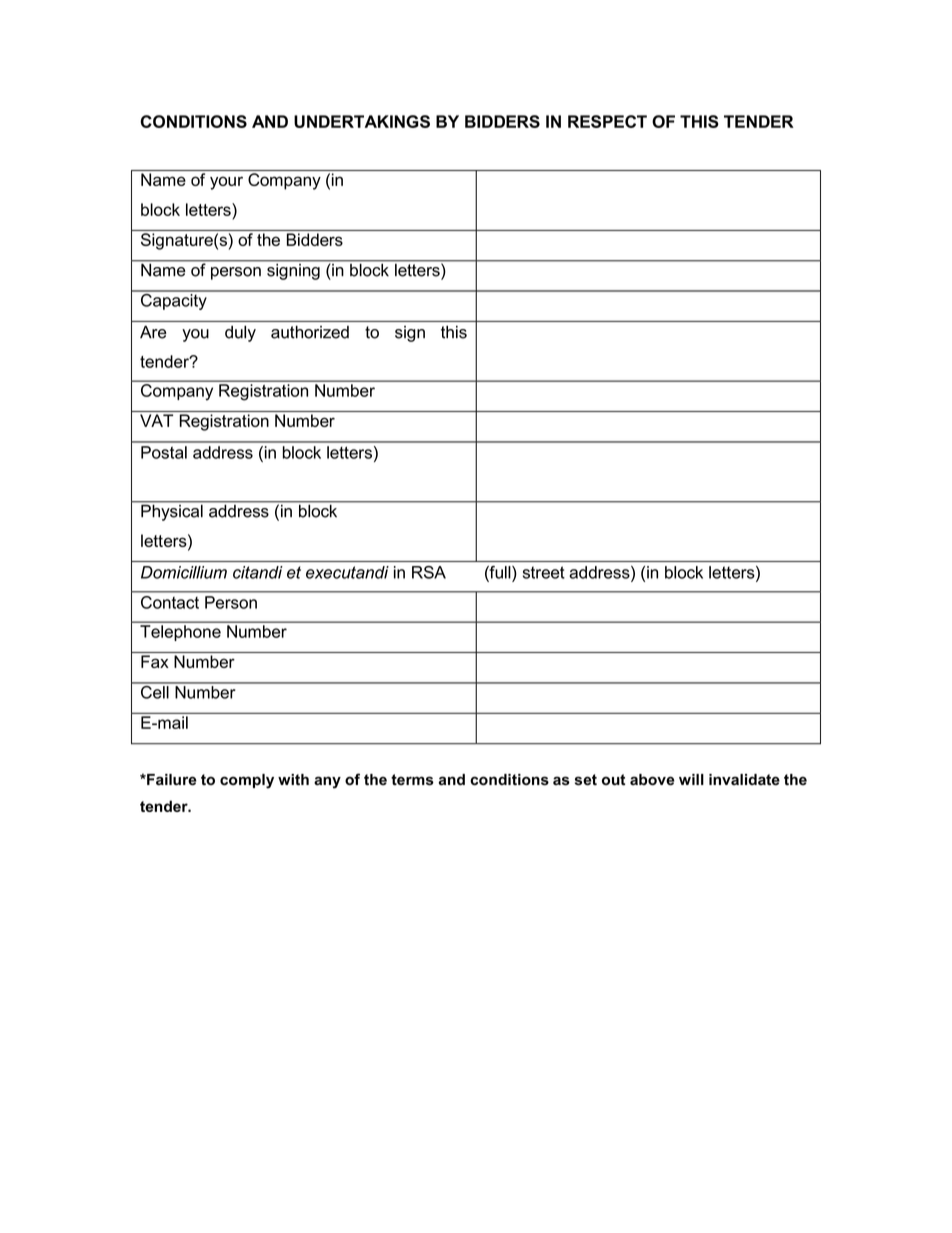 This screenshot has width=952, height=1233. What do you see at coordinates (412, 780) in the screenshot?
I see `terms` at bounding box center [412, 780].
